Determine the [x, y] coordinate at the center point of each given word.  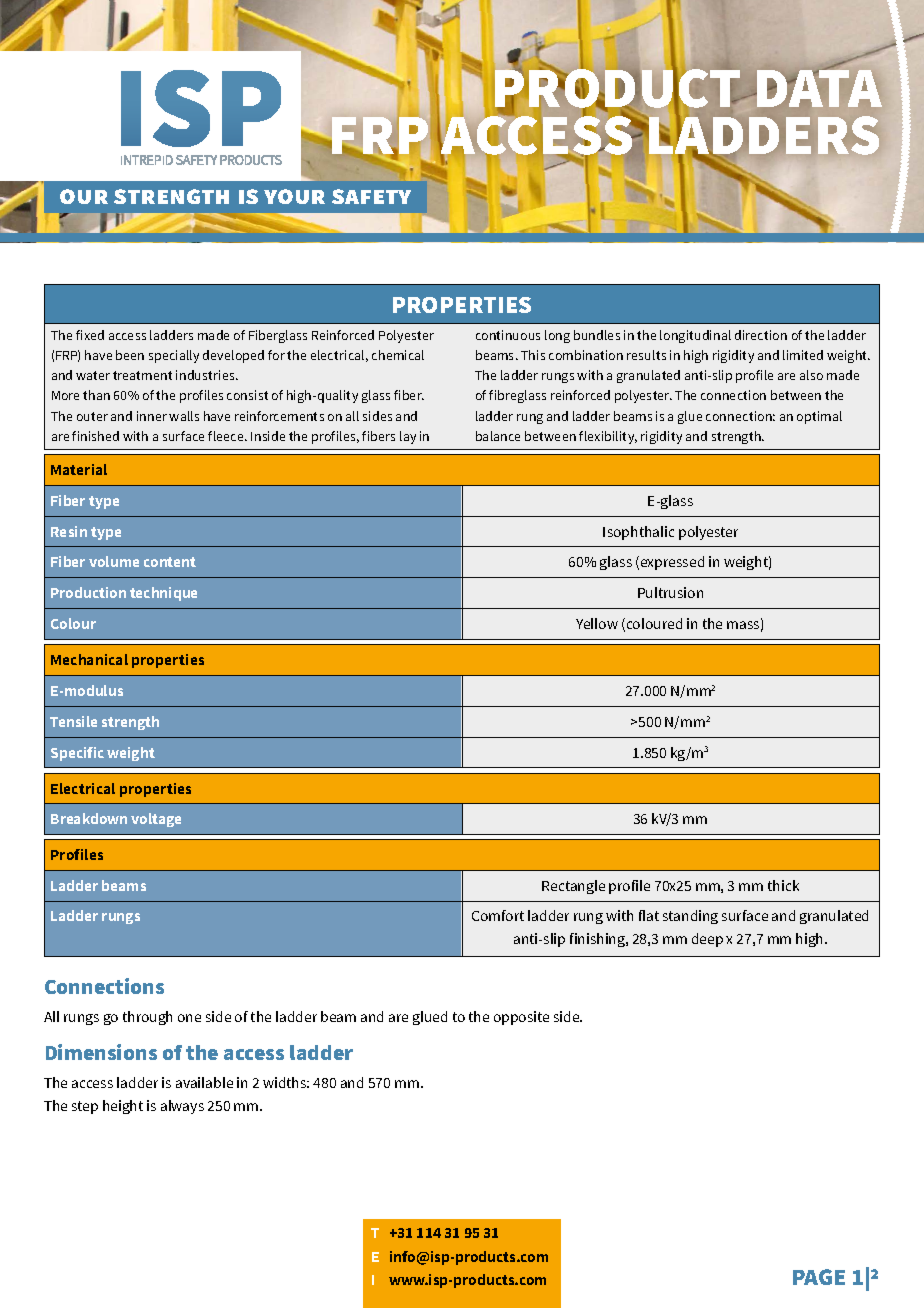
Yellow [597, 623]
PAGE [819, 1277]
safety [371, 196]
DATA [818, 87]
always [182, 1107]
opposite [521, 1018]
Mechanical [89, 659]
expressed [672, 563]
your [294, 196]
